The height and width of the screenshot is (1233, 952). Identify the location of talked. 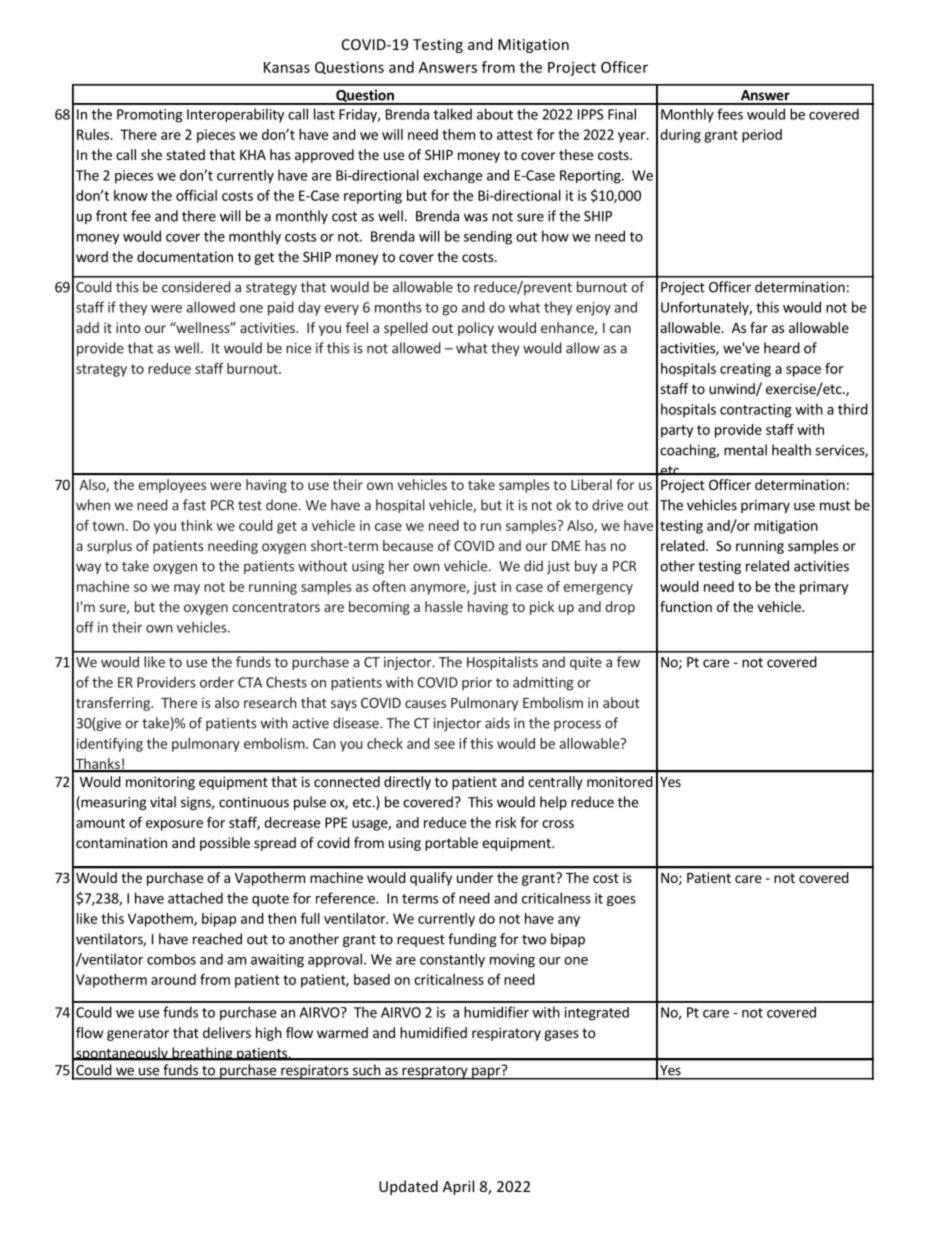
(453, 114).
